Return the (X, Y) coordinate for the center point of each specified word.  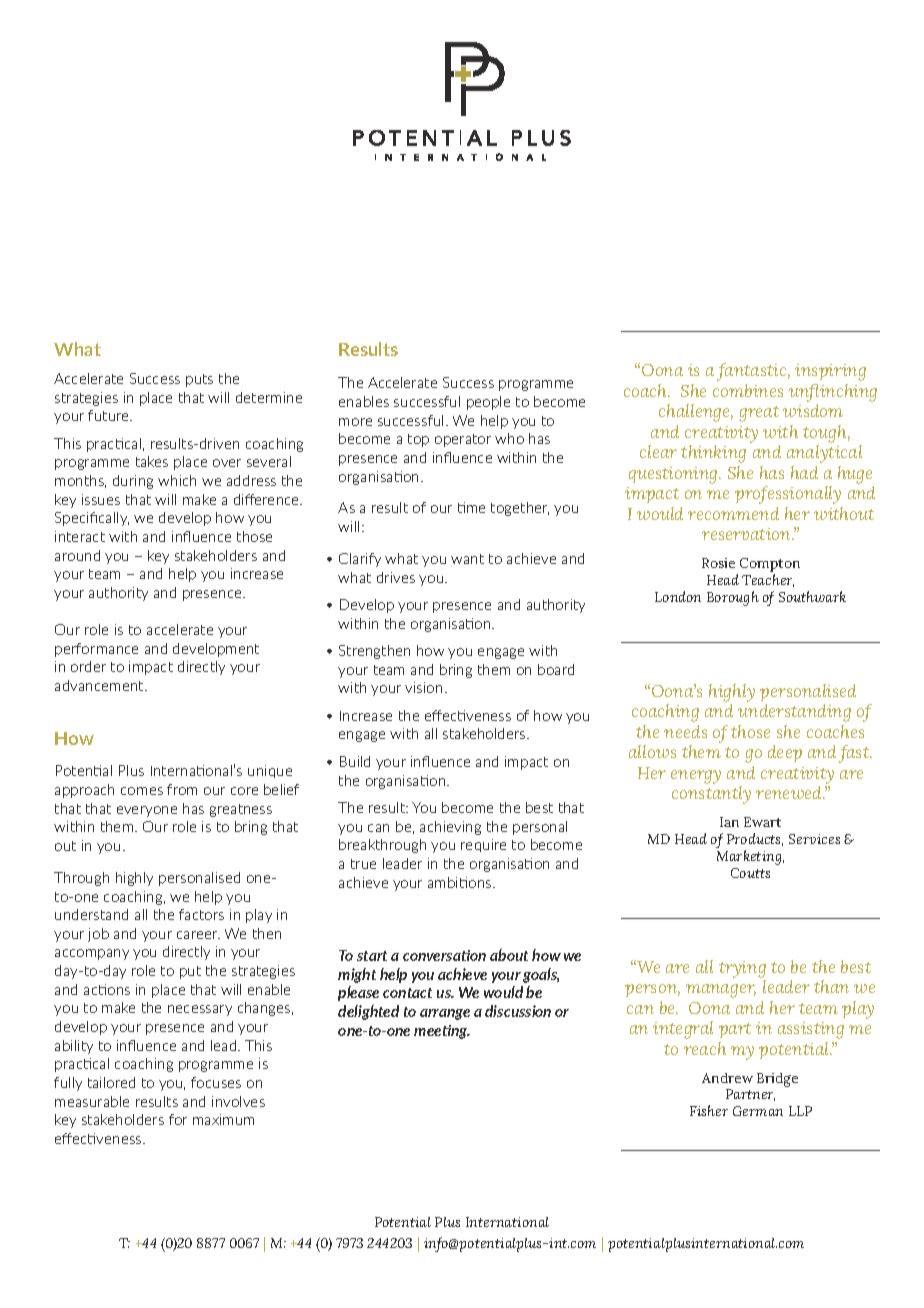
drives (396, 577)
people (488, 403)
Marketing (750, 857)
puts (199, 380)
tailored (111, 1082)
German (758, 1111)
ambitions (461, 882)
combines (748, 390)
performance (96, 650)
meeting (442, 1032)
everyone (147, 811)
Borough (733, 598)
